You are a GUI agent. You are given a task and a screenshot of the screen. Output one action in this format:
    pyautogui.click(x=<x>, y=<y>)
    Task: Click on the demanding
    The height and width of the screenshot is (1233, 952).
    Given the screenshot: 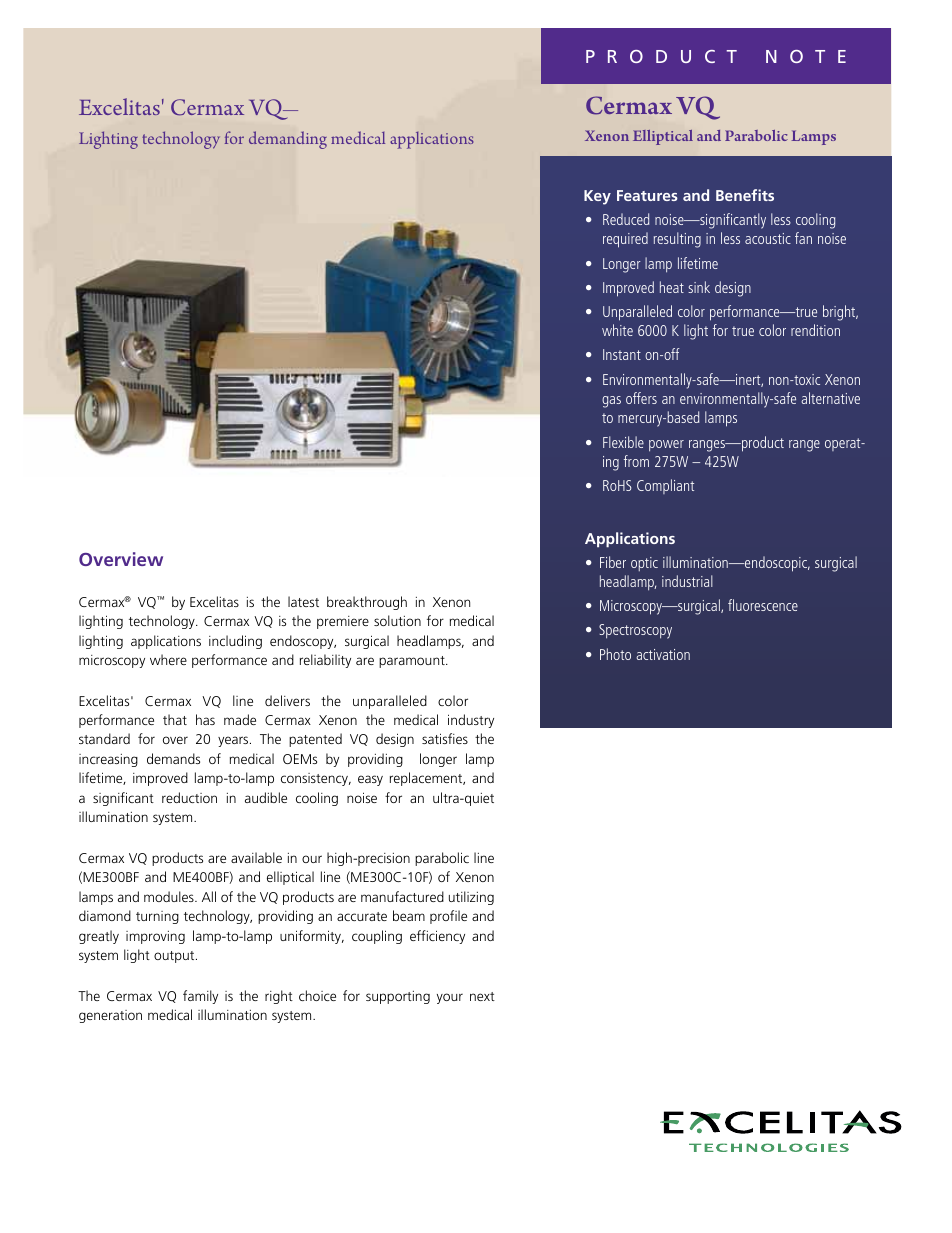 What is the action you would take?
    pyautogui.click(x=288, y=140)
